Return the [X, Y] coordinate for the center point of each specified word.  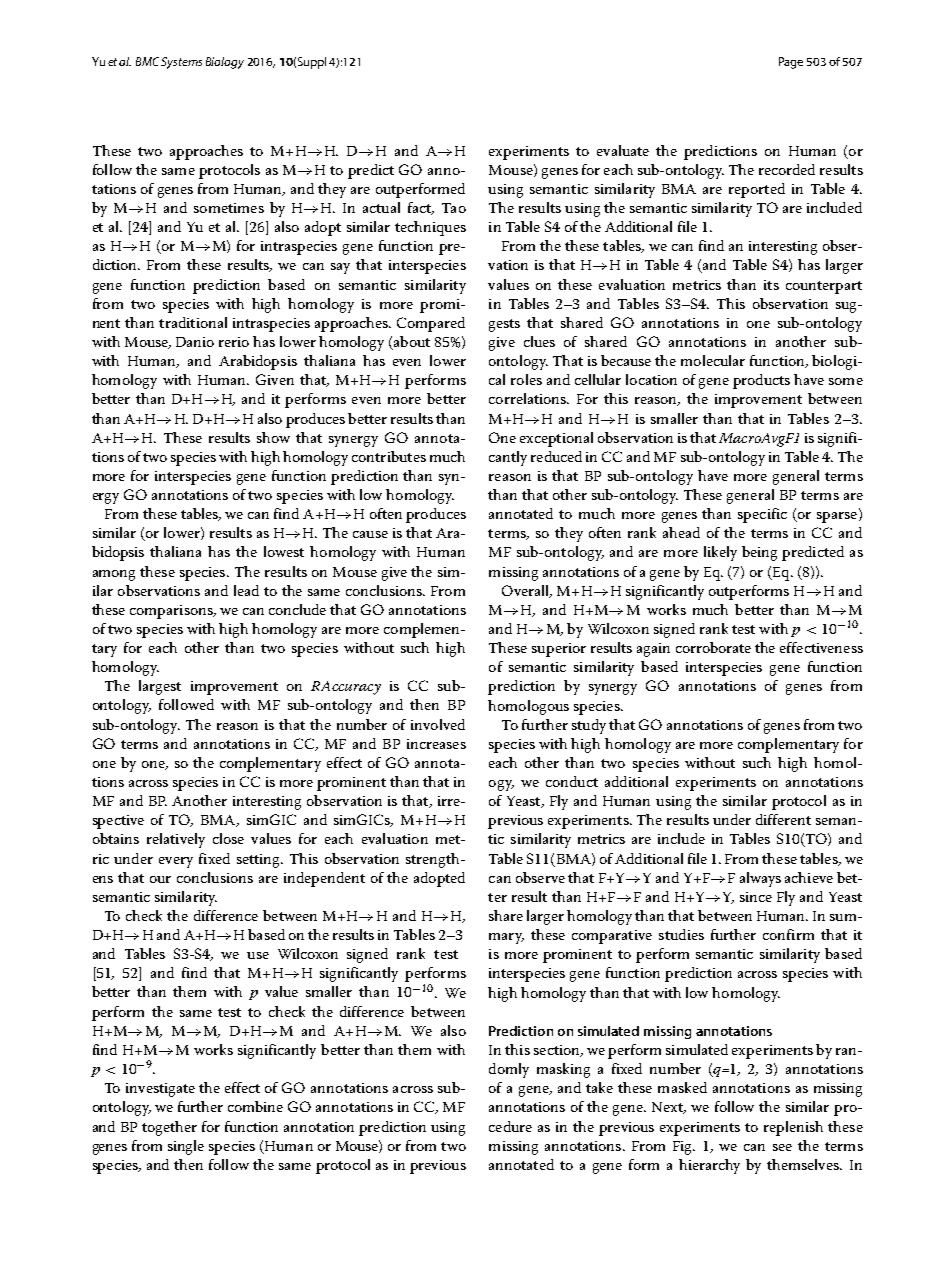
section [558, 1051]
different [783, 819]
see [782, 1147]
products [761, 381]
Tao [454, 208]
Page [791, 63]
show [273, 437]
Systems [181, 63]
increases [436, 744]
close [228, 838]
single [186, 1147]
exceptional [556, 439]
